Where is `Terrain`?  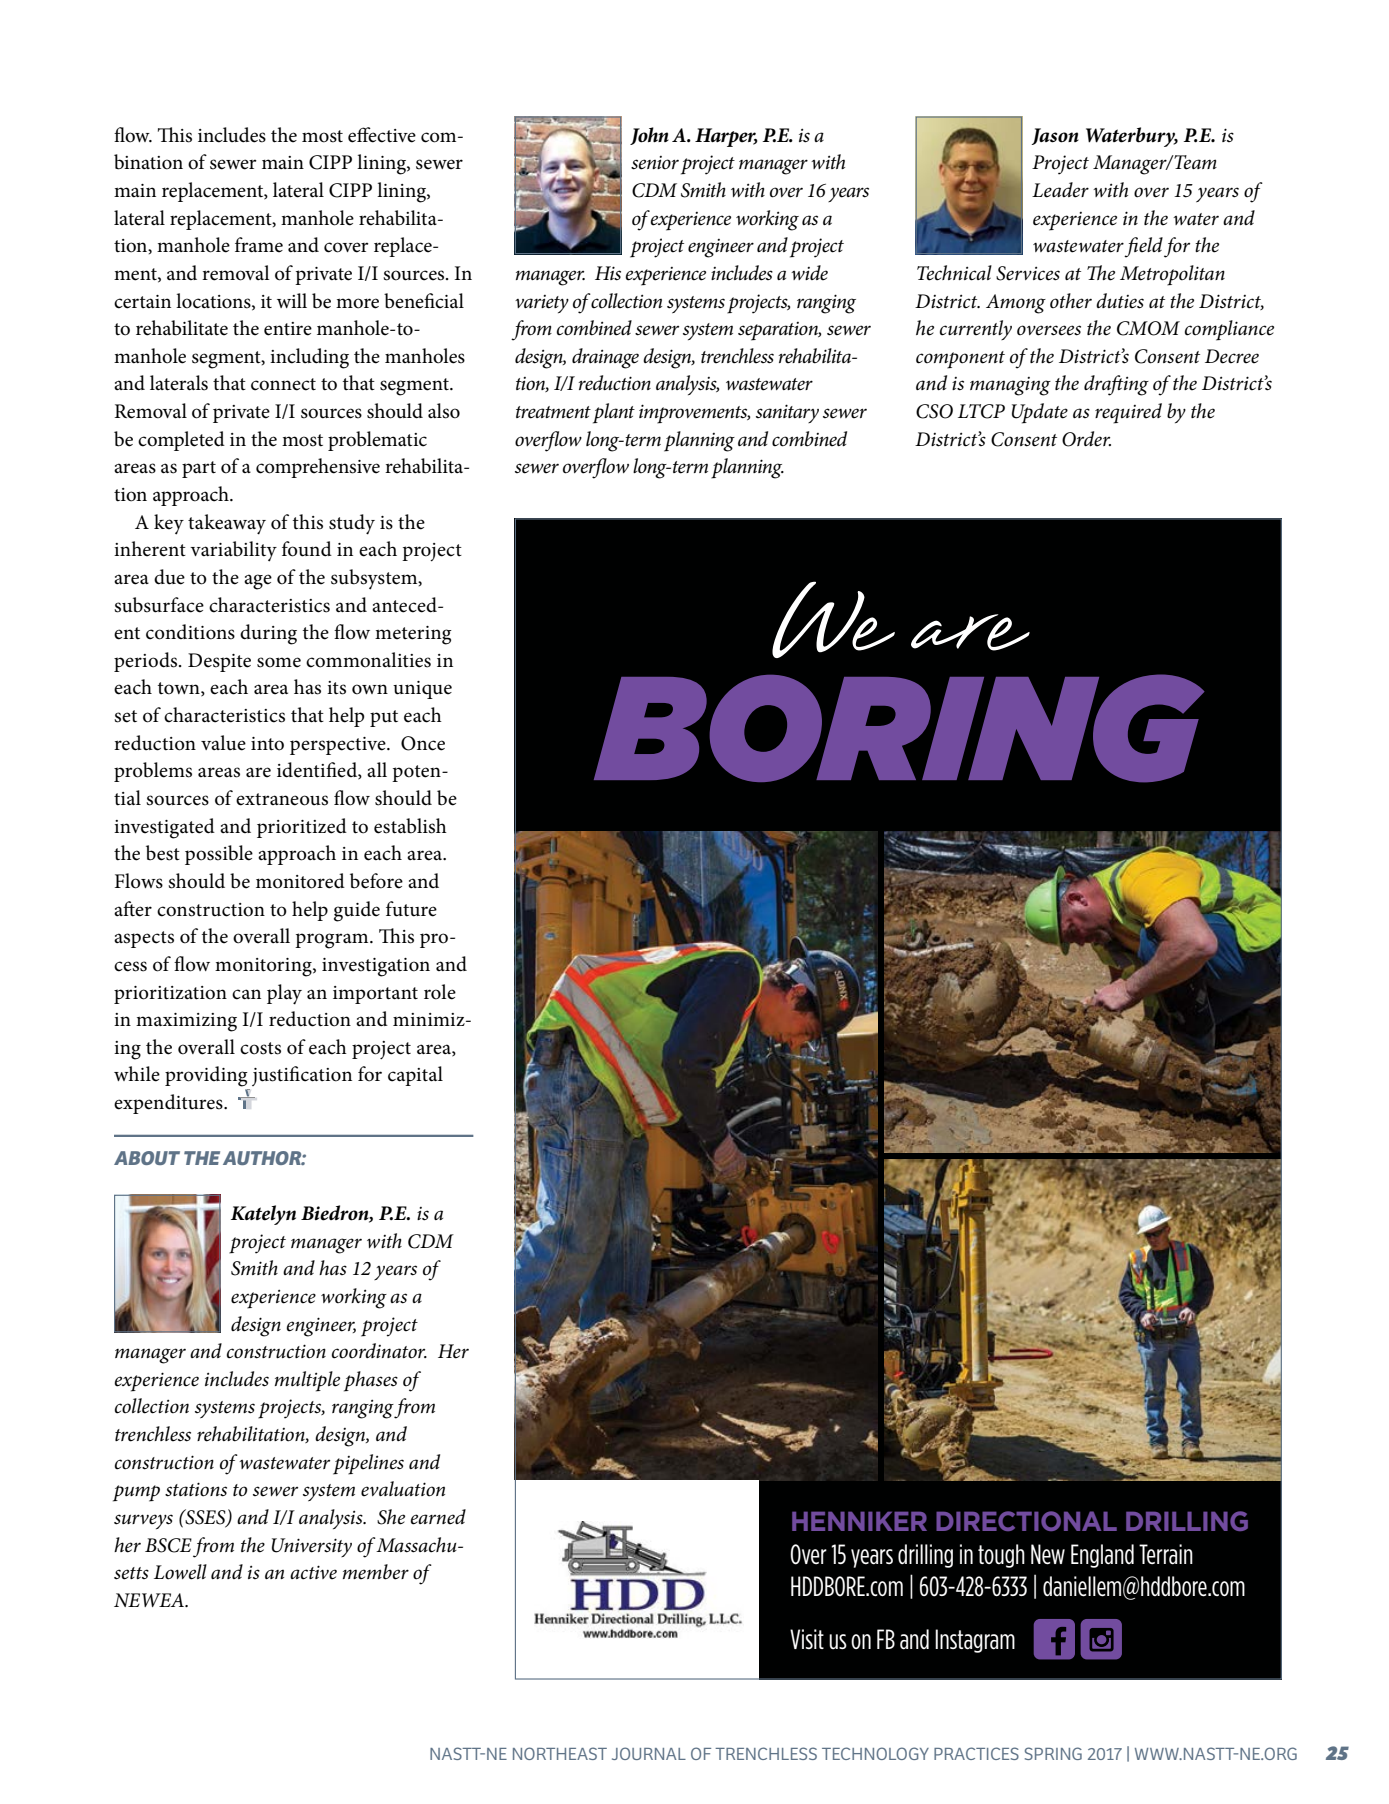
Terrain is located at coordinates (1166, 1554).
